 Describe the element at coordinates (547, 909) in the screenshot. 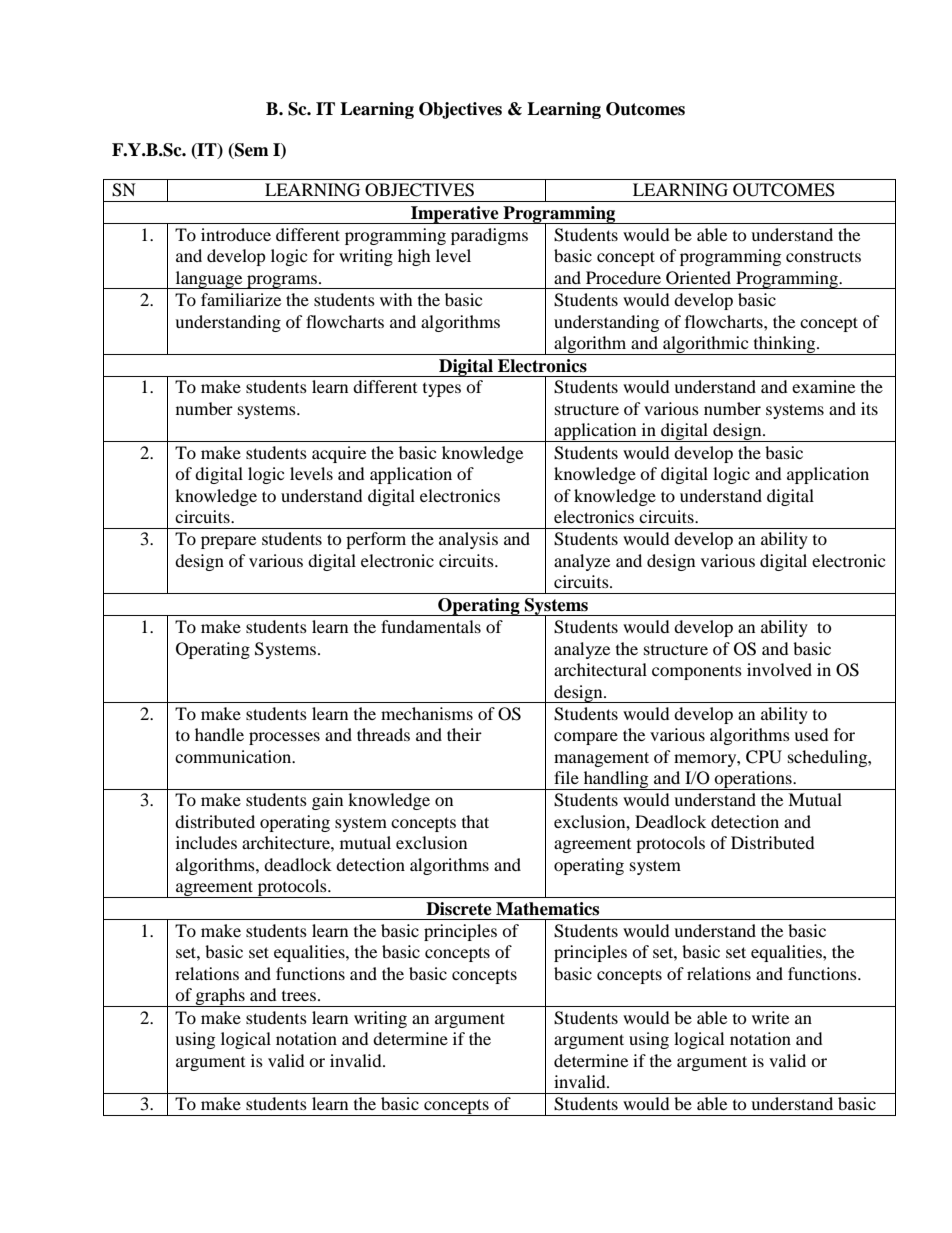

I see `Mathematics` at that location.
